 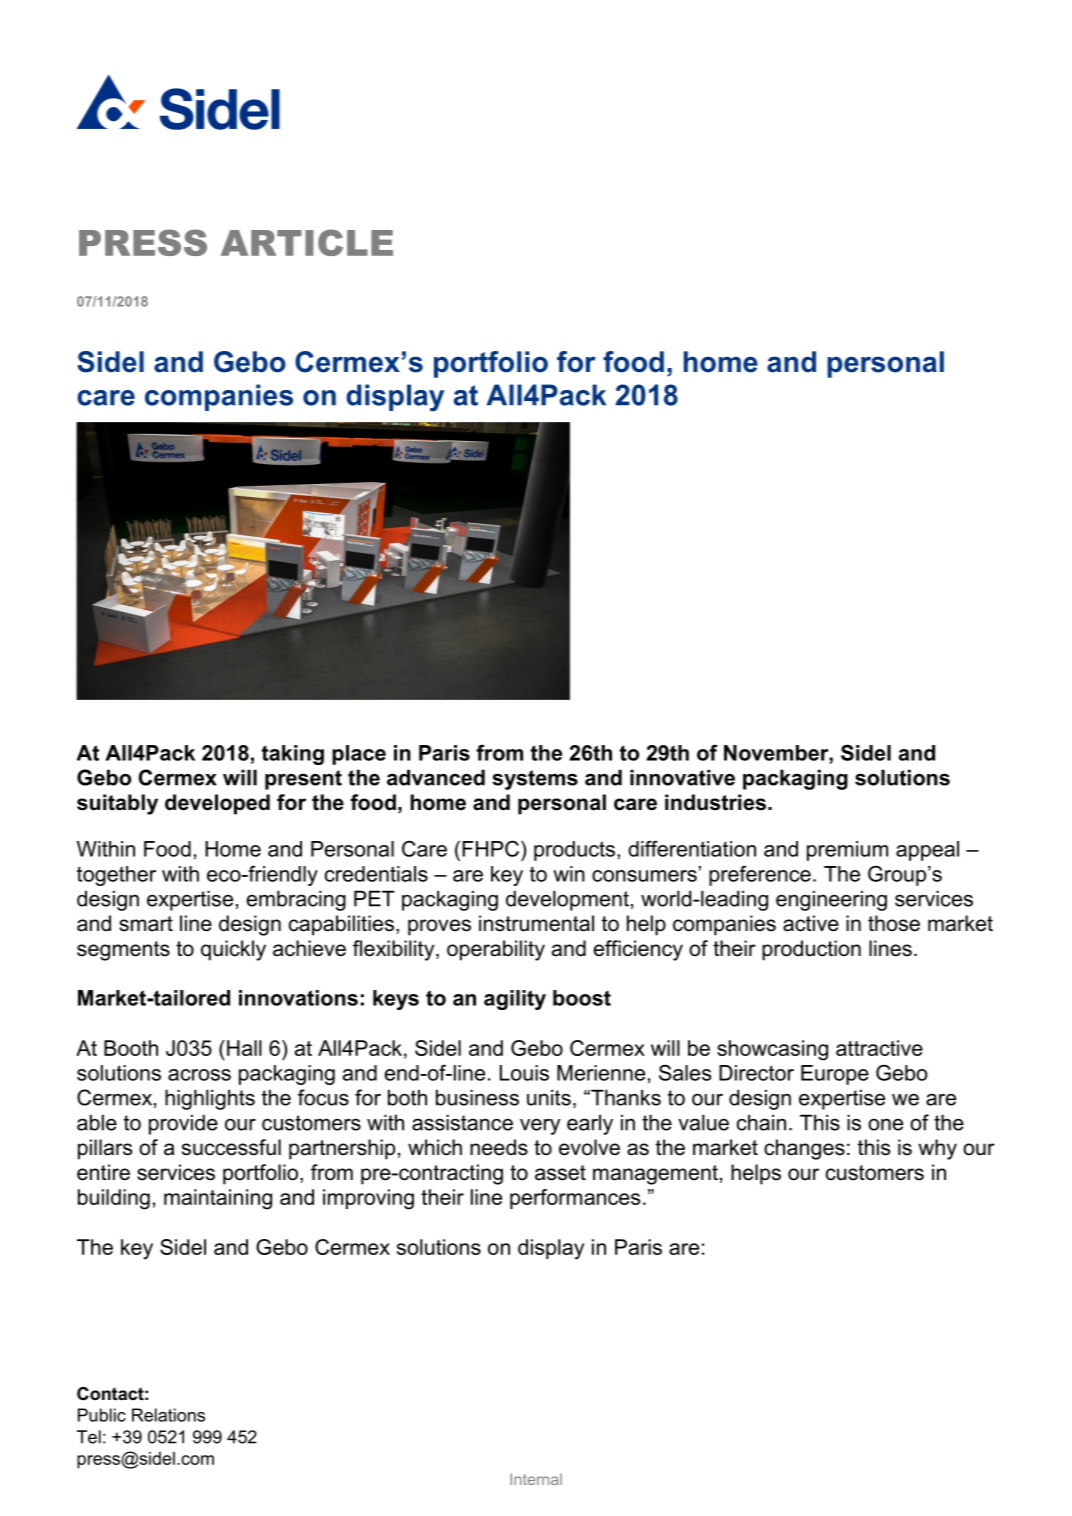 What do you see at coordinates (116, 876) in the screenshot?
I see `together` at bounding box center [116, 876].
